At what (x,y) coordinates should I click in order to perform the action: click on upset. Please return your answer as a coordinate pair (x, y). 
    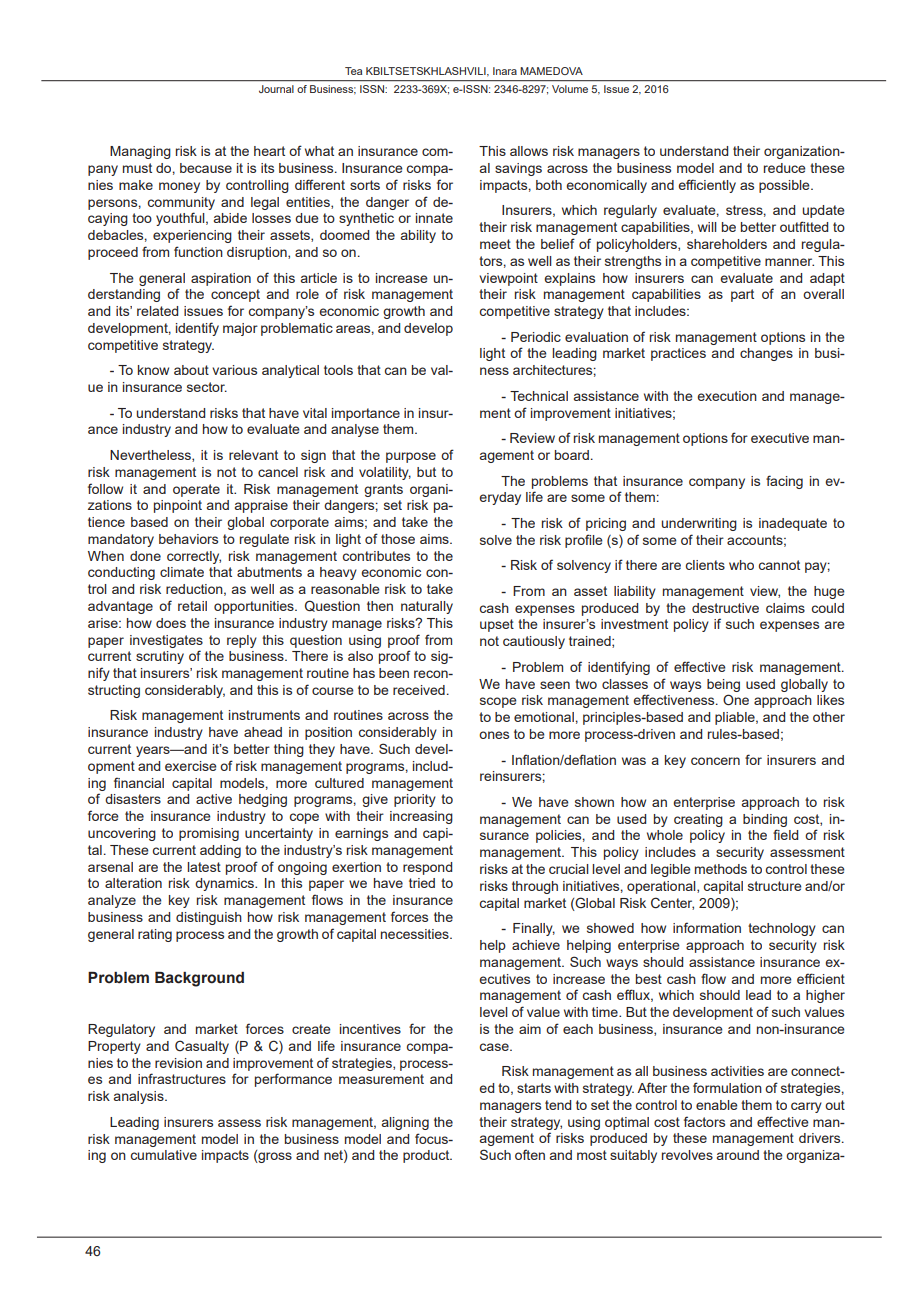
    Looking at the image, I should click on (497, 625).
